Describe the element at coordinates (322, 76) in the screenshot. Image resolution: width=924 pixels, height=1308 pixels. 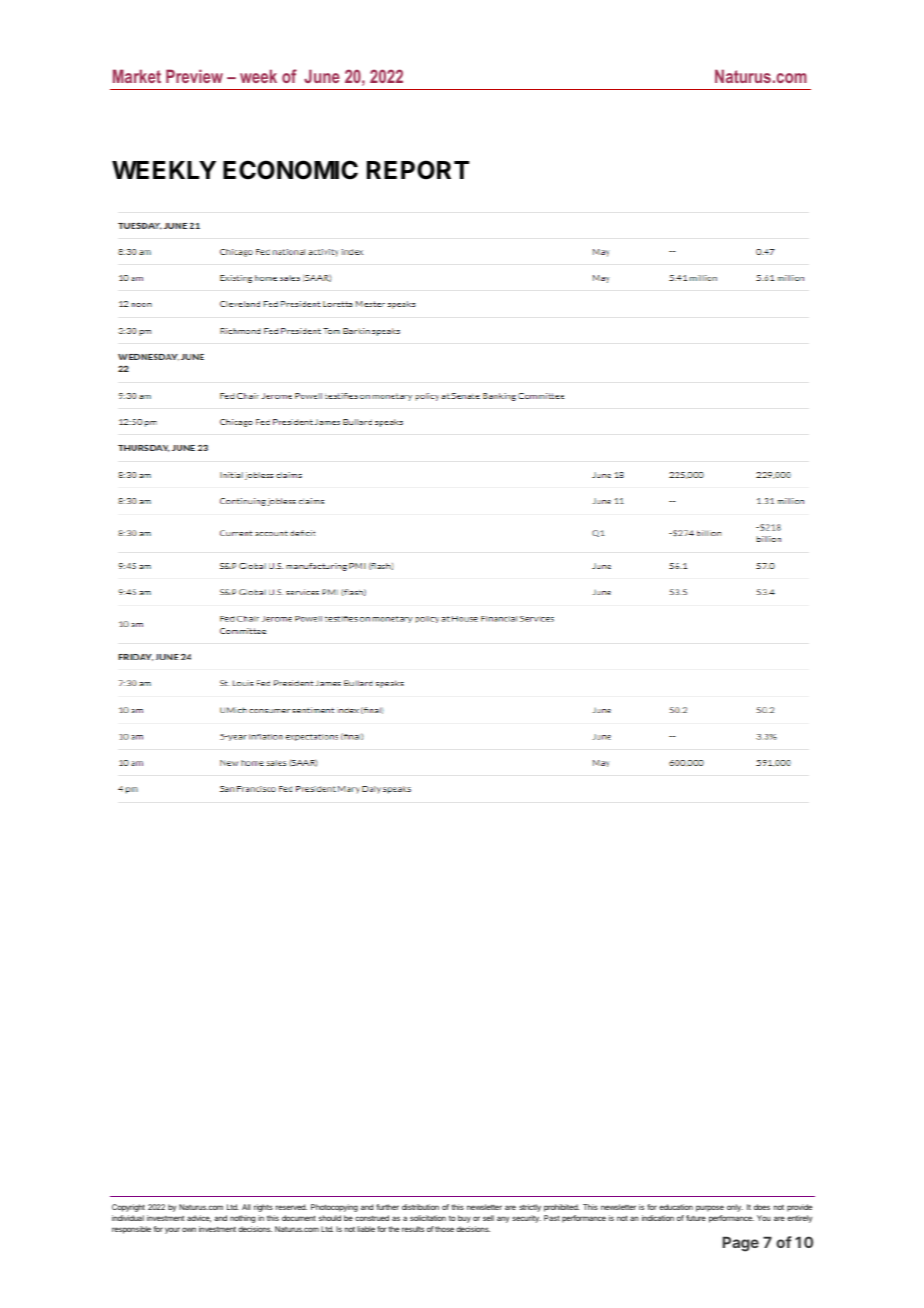
I see `June` at that location.
